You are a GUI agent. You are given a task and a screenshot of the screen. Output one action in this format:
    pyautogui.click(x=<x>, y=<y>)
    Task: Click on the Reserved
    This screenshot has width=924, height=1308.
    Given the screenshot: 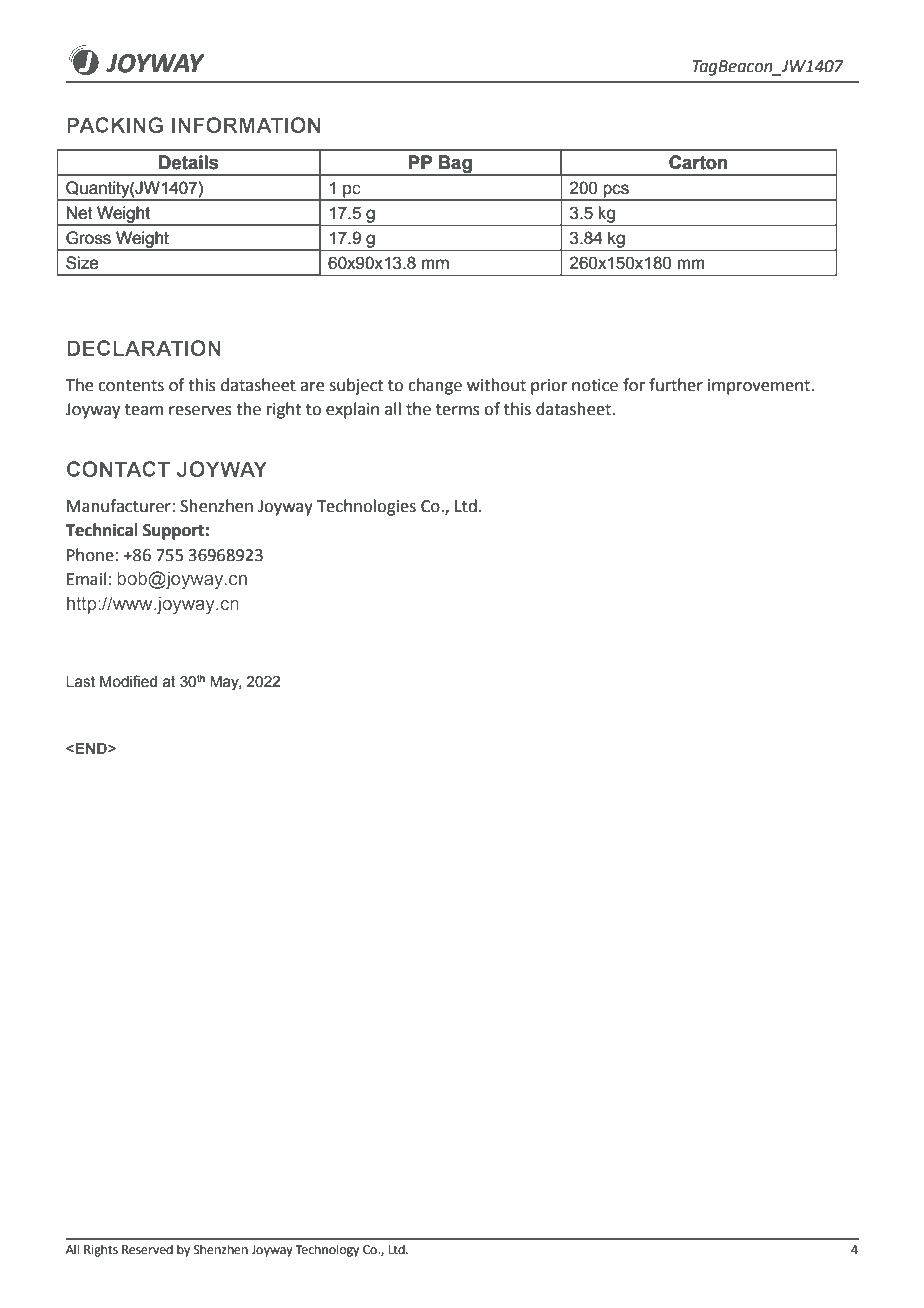 What is the action you would take?
    pyautogui.click(x=147, y=1249)
